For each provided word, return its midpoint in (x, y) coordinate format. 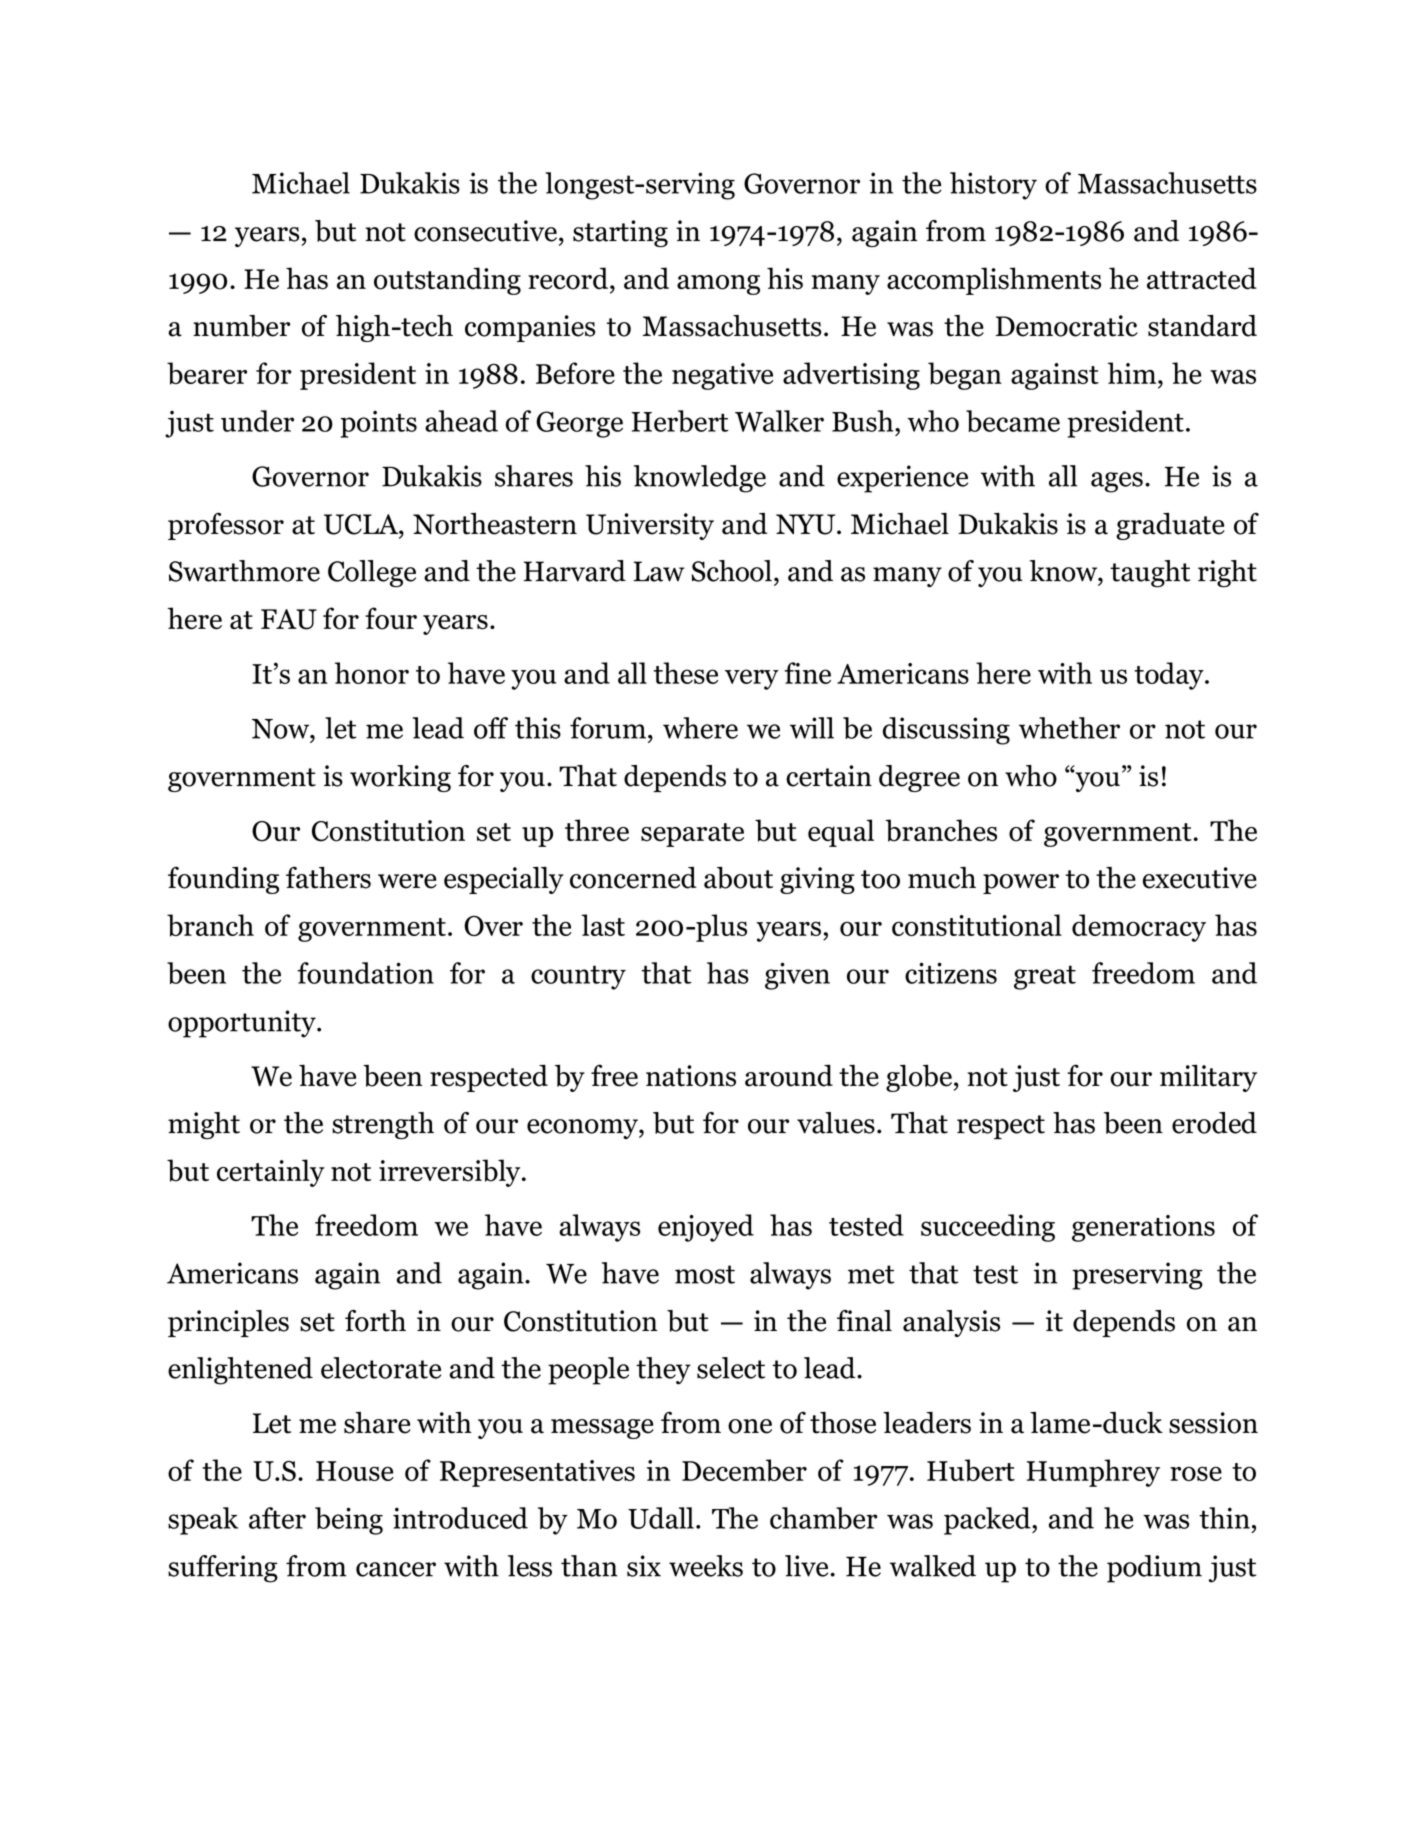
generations (1143, 1228)
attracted (1202, 278)
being (349, 1521)
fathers (328, 877)
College (372, 574)
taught (1150, 574)
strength (383, 1125)
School (732, 571)
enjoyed (706, 1228)
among (718, 285)
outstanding (447, 281)
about (738, 878)
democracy (1139, 928)
